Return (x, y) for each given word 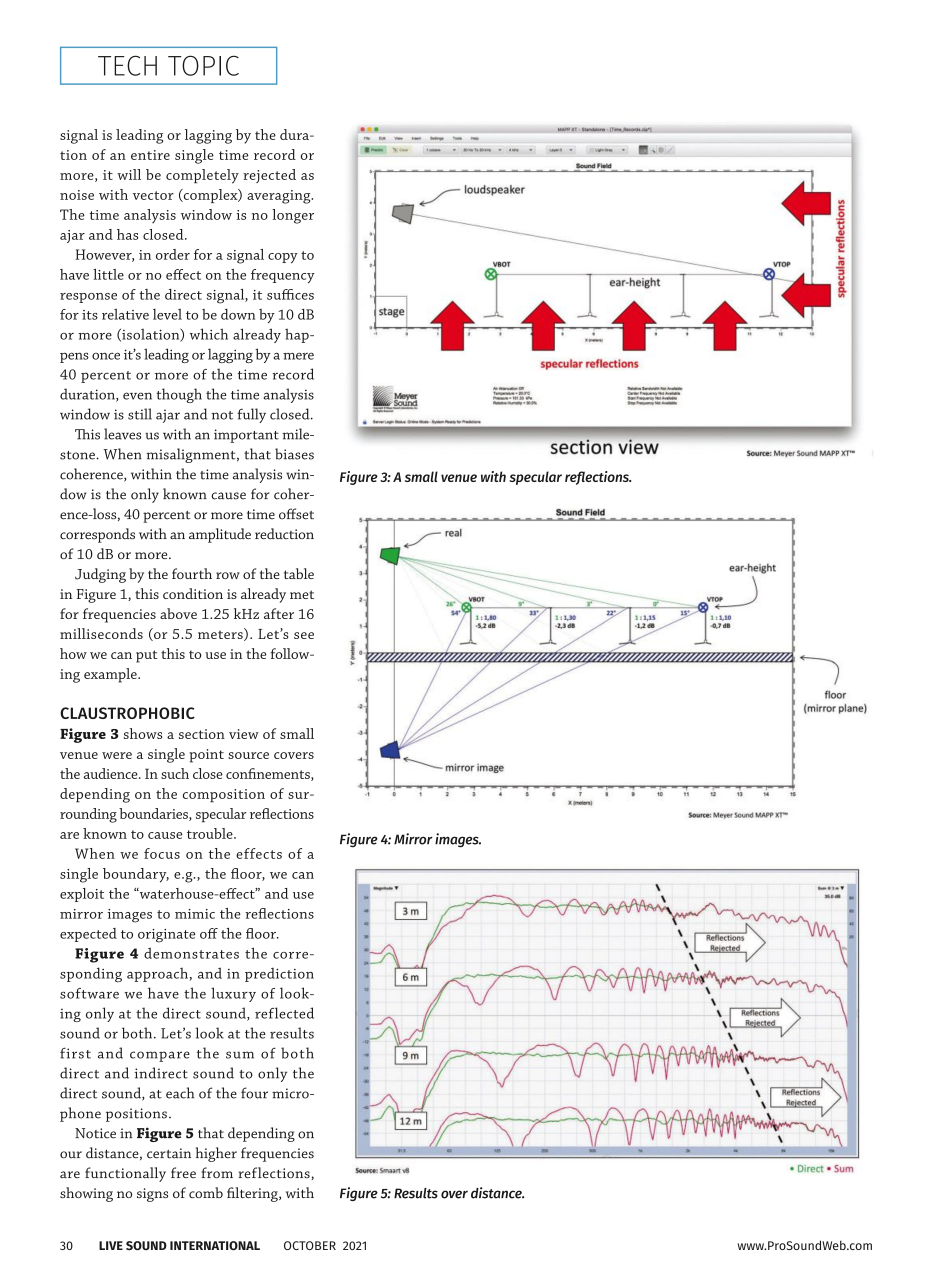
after (279, 613)
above (178, 613)
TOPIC (203, 65)
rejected (269, 176)
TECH (127, 65)
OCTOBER (310, 1245)
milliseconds (101, 633)
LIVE (111, 1245)
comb (206, 1192)
